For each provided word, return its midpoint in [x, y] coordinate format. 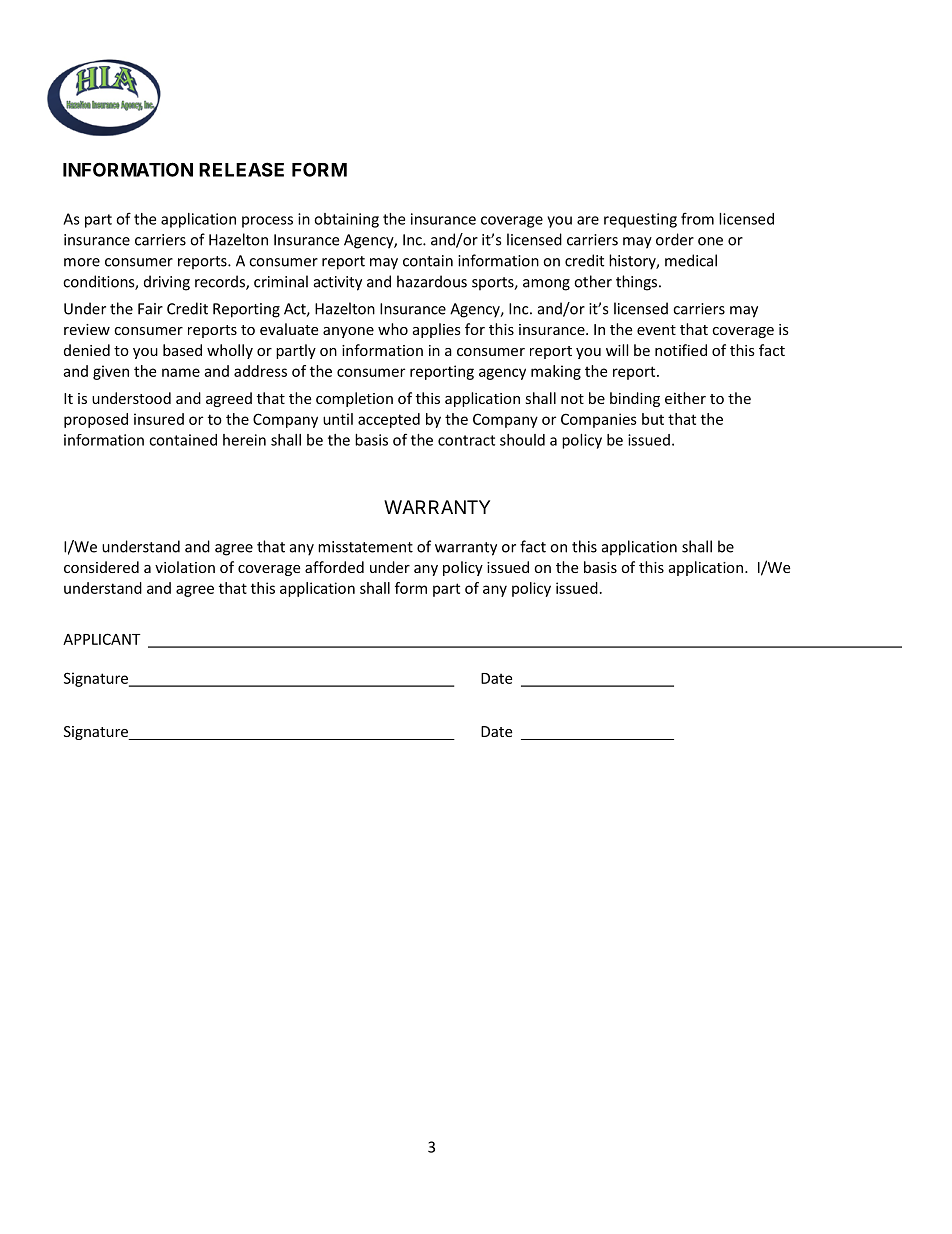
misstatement [365, 547]
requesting [640, 220]
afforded [334, 567]
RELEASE [241, 169]
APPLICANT [102, 639]
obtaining [346, 220]
